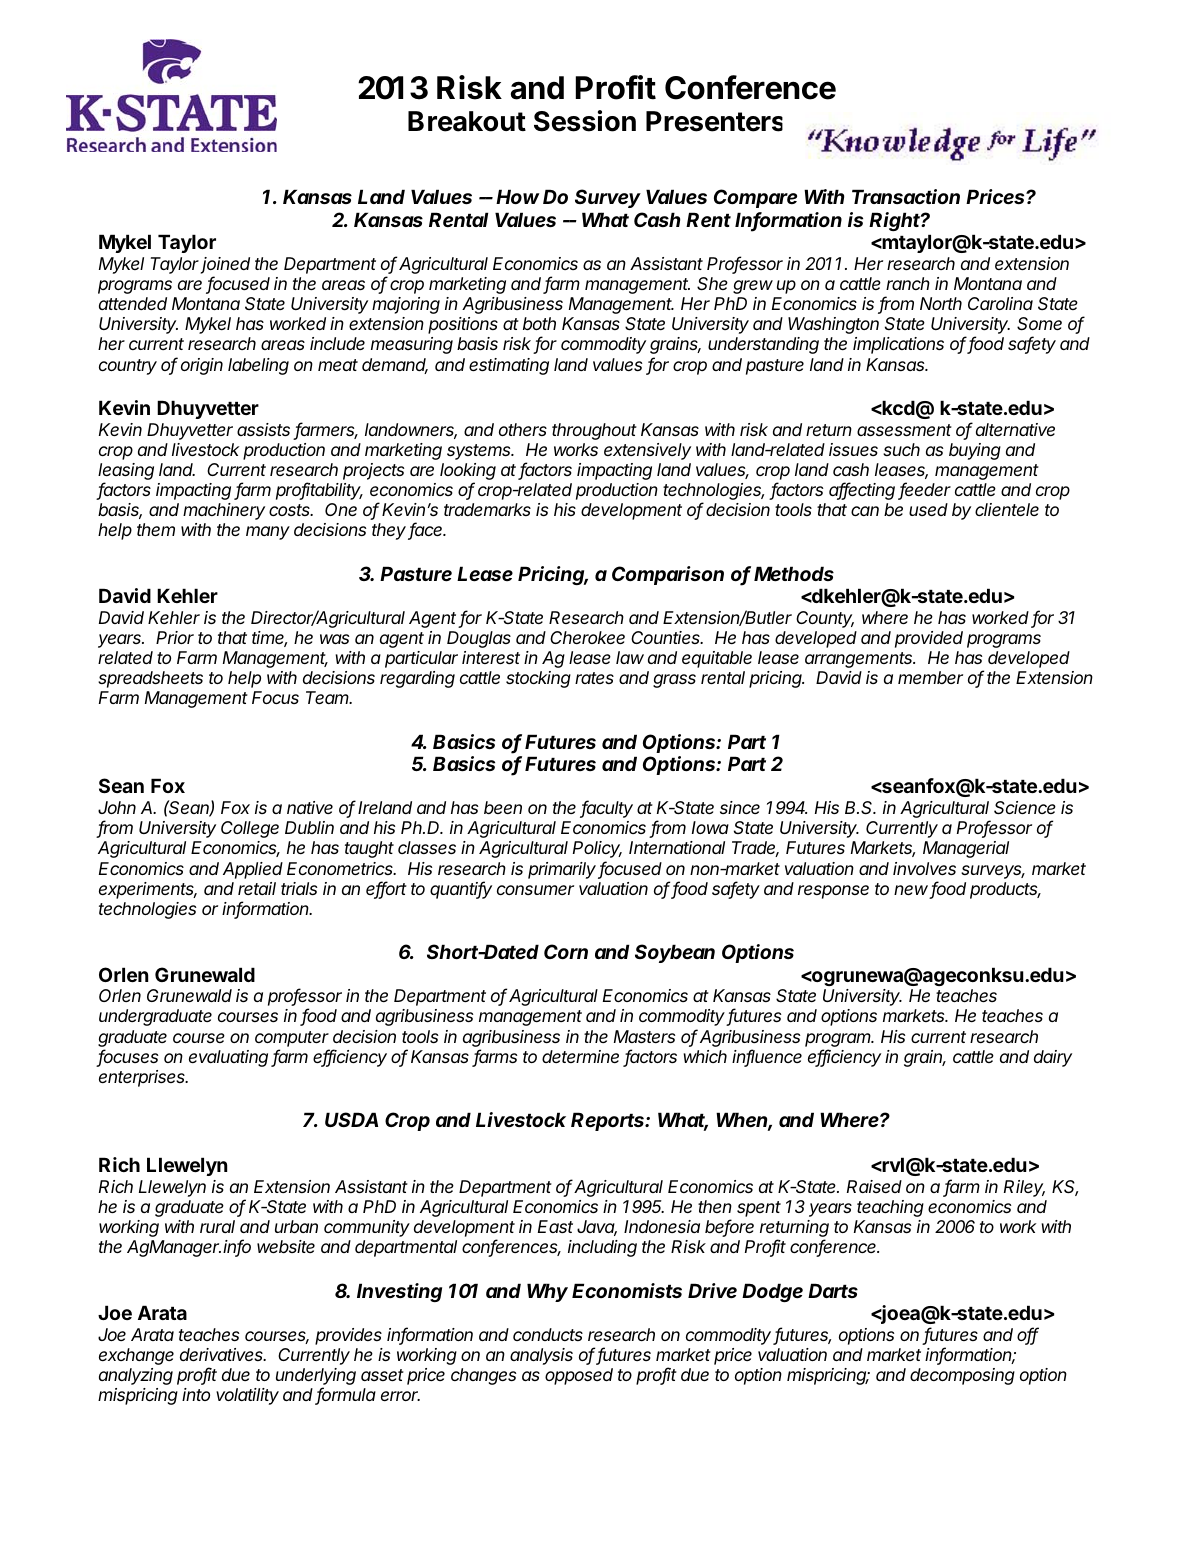 The image size is (1193, 1543). Describe the element at coordinates (906, 196) in the document. I see `Transaction` at that location.
